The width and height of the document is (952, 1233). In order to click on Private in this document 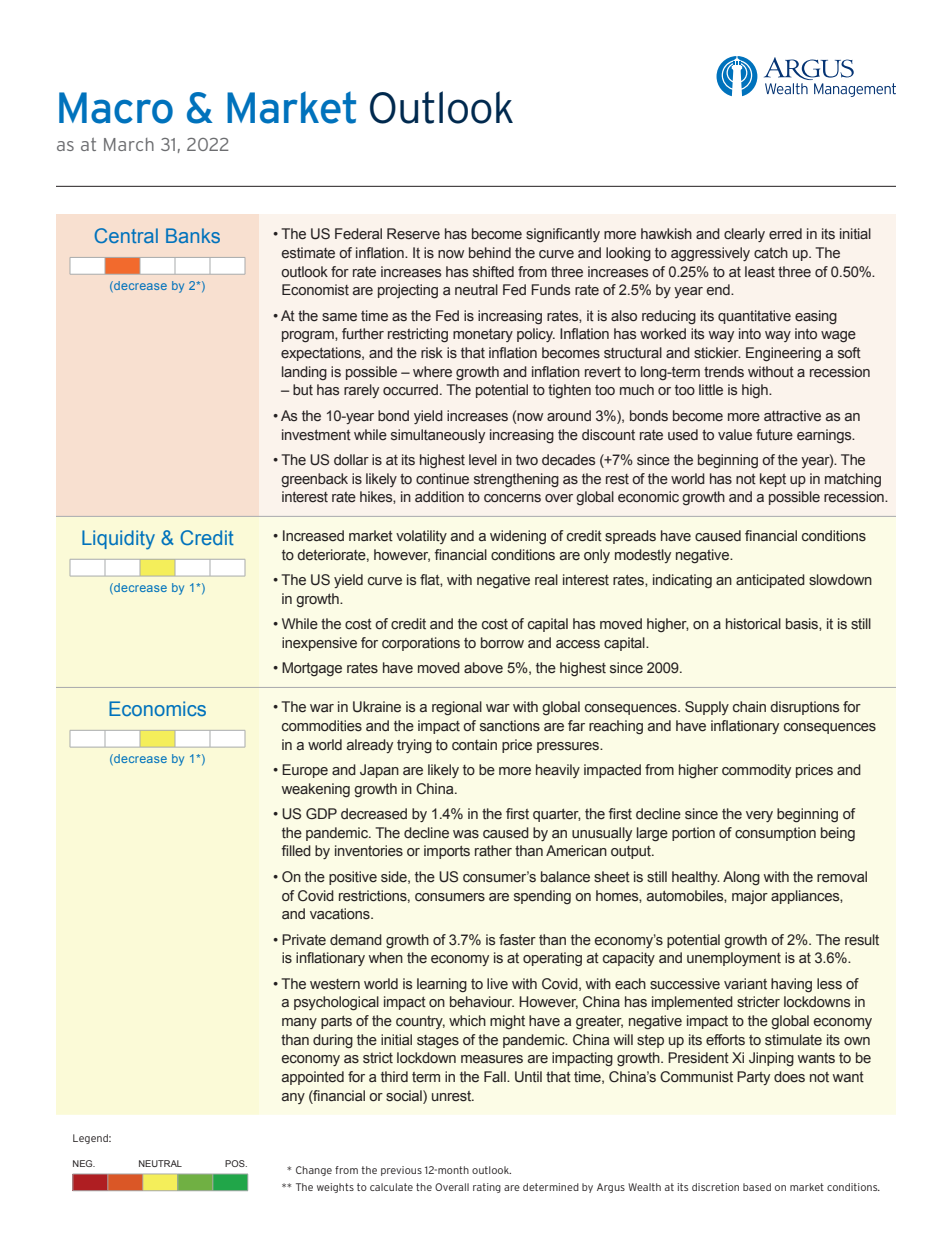, I will do `click(304, 940)`.
